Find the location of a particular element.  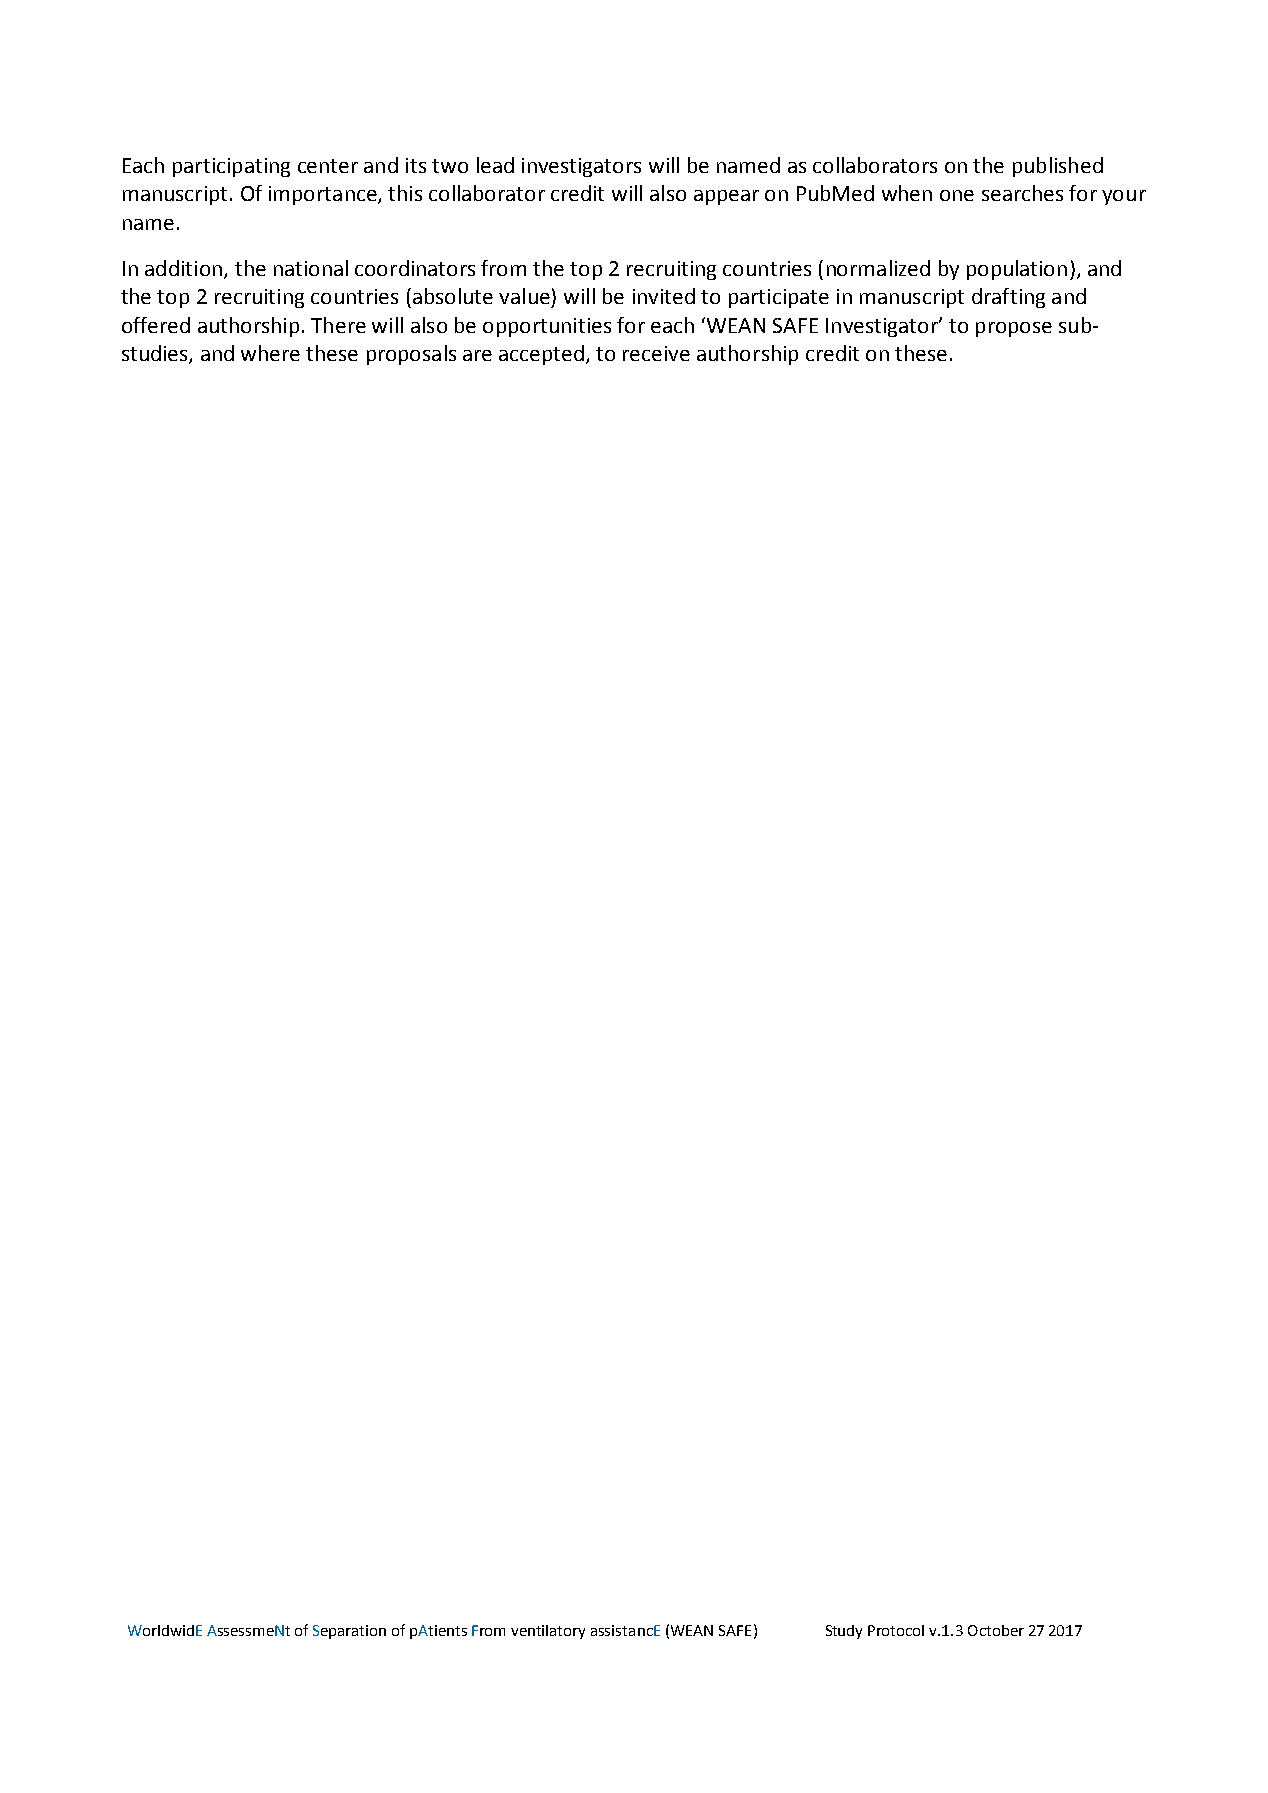

appear is located at coordinates (726, 197).
